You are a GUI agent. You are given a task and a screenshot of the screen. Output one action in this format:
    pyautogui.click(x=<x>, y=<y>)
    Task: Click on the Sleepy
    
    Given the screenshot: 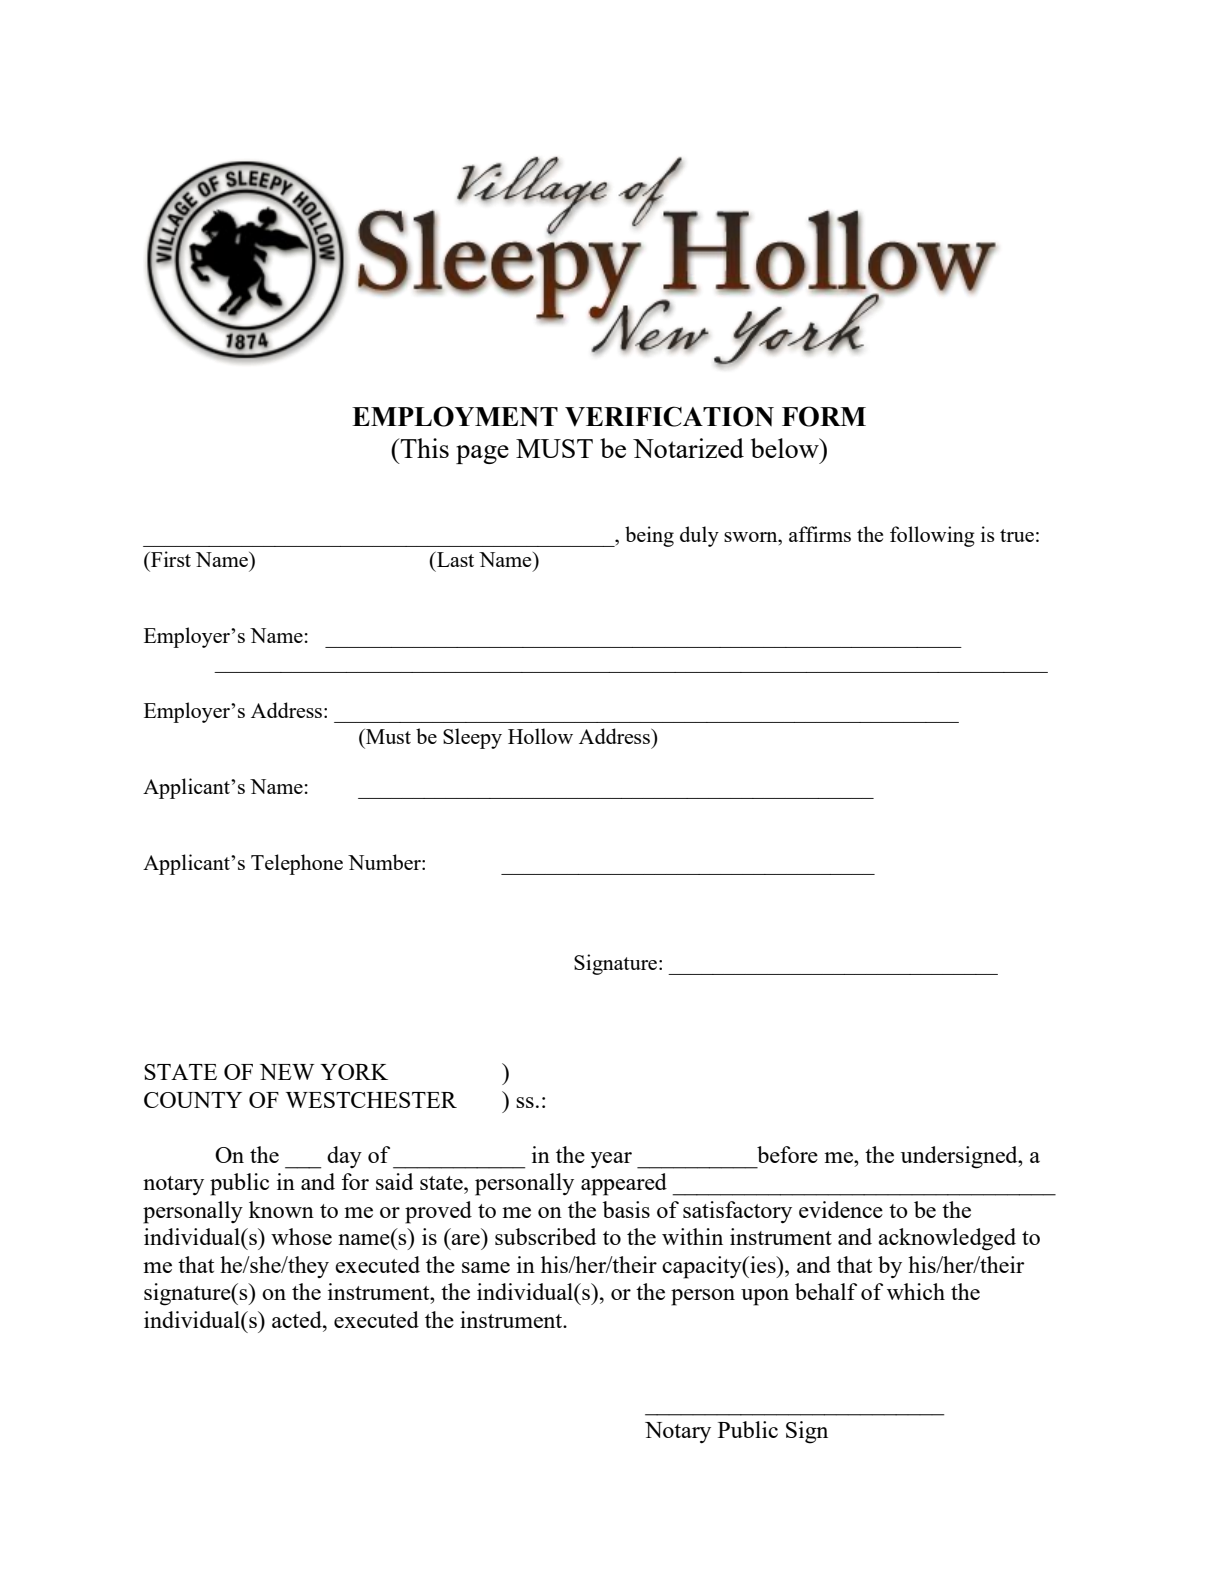 What is the action you would take?
    pyautogui.click(x=472, y=738)
